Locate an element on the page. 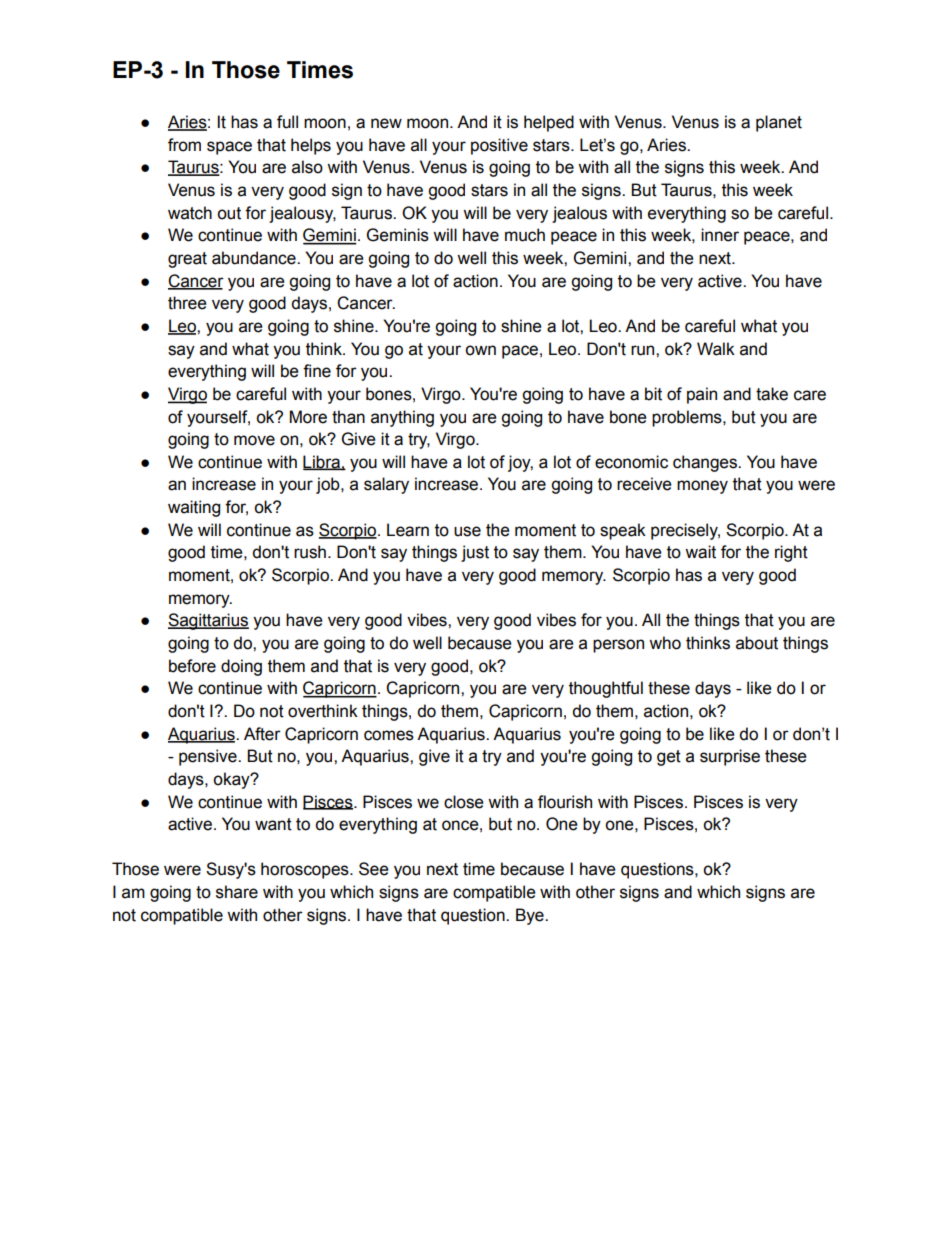 The width and height of the page is (952, 1233). Bye is located at coordinates (531, 916).
